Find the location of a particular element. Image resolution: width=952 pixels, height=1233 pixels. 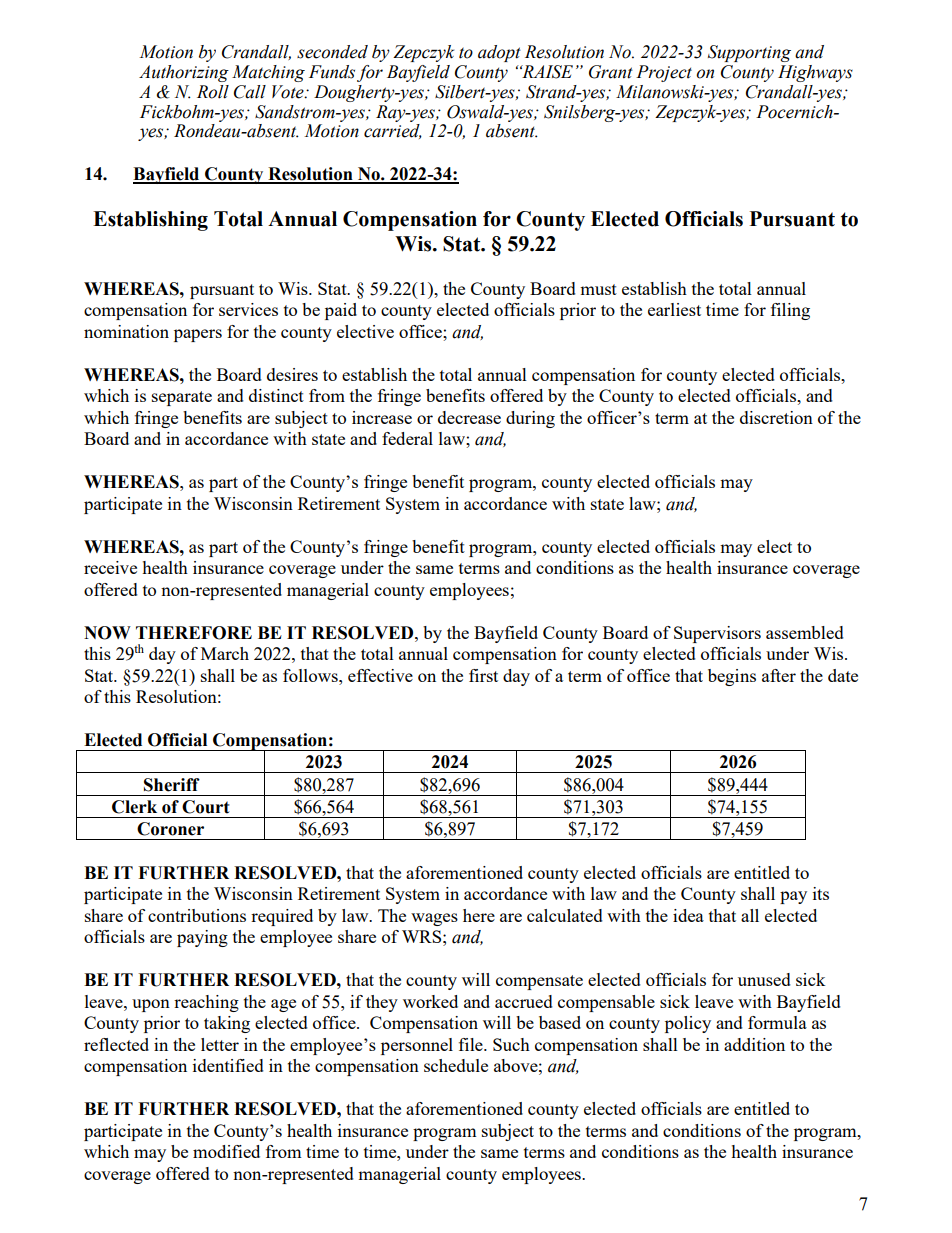

Supporting is located at coordinates (749, 53).
